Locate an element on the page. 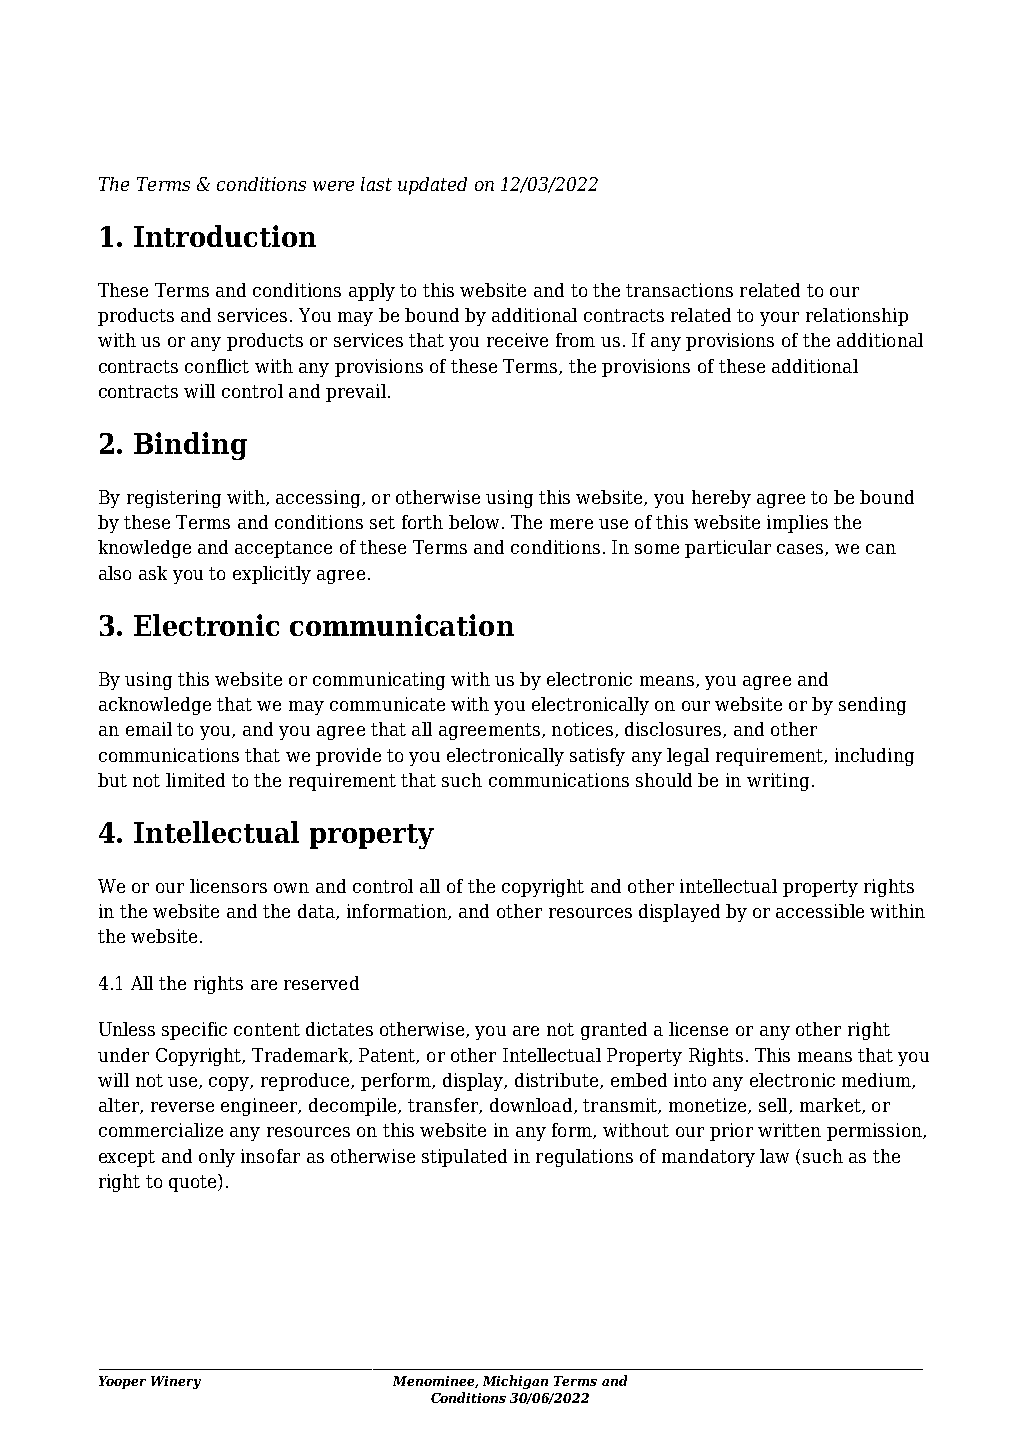  written is located at coordinates (789, 1130).
